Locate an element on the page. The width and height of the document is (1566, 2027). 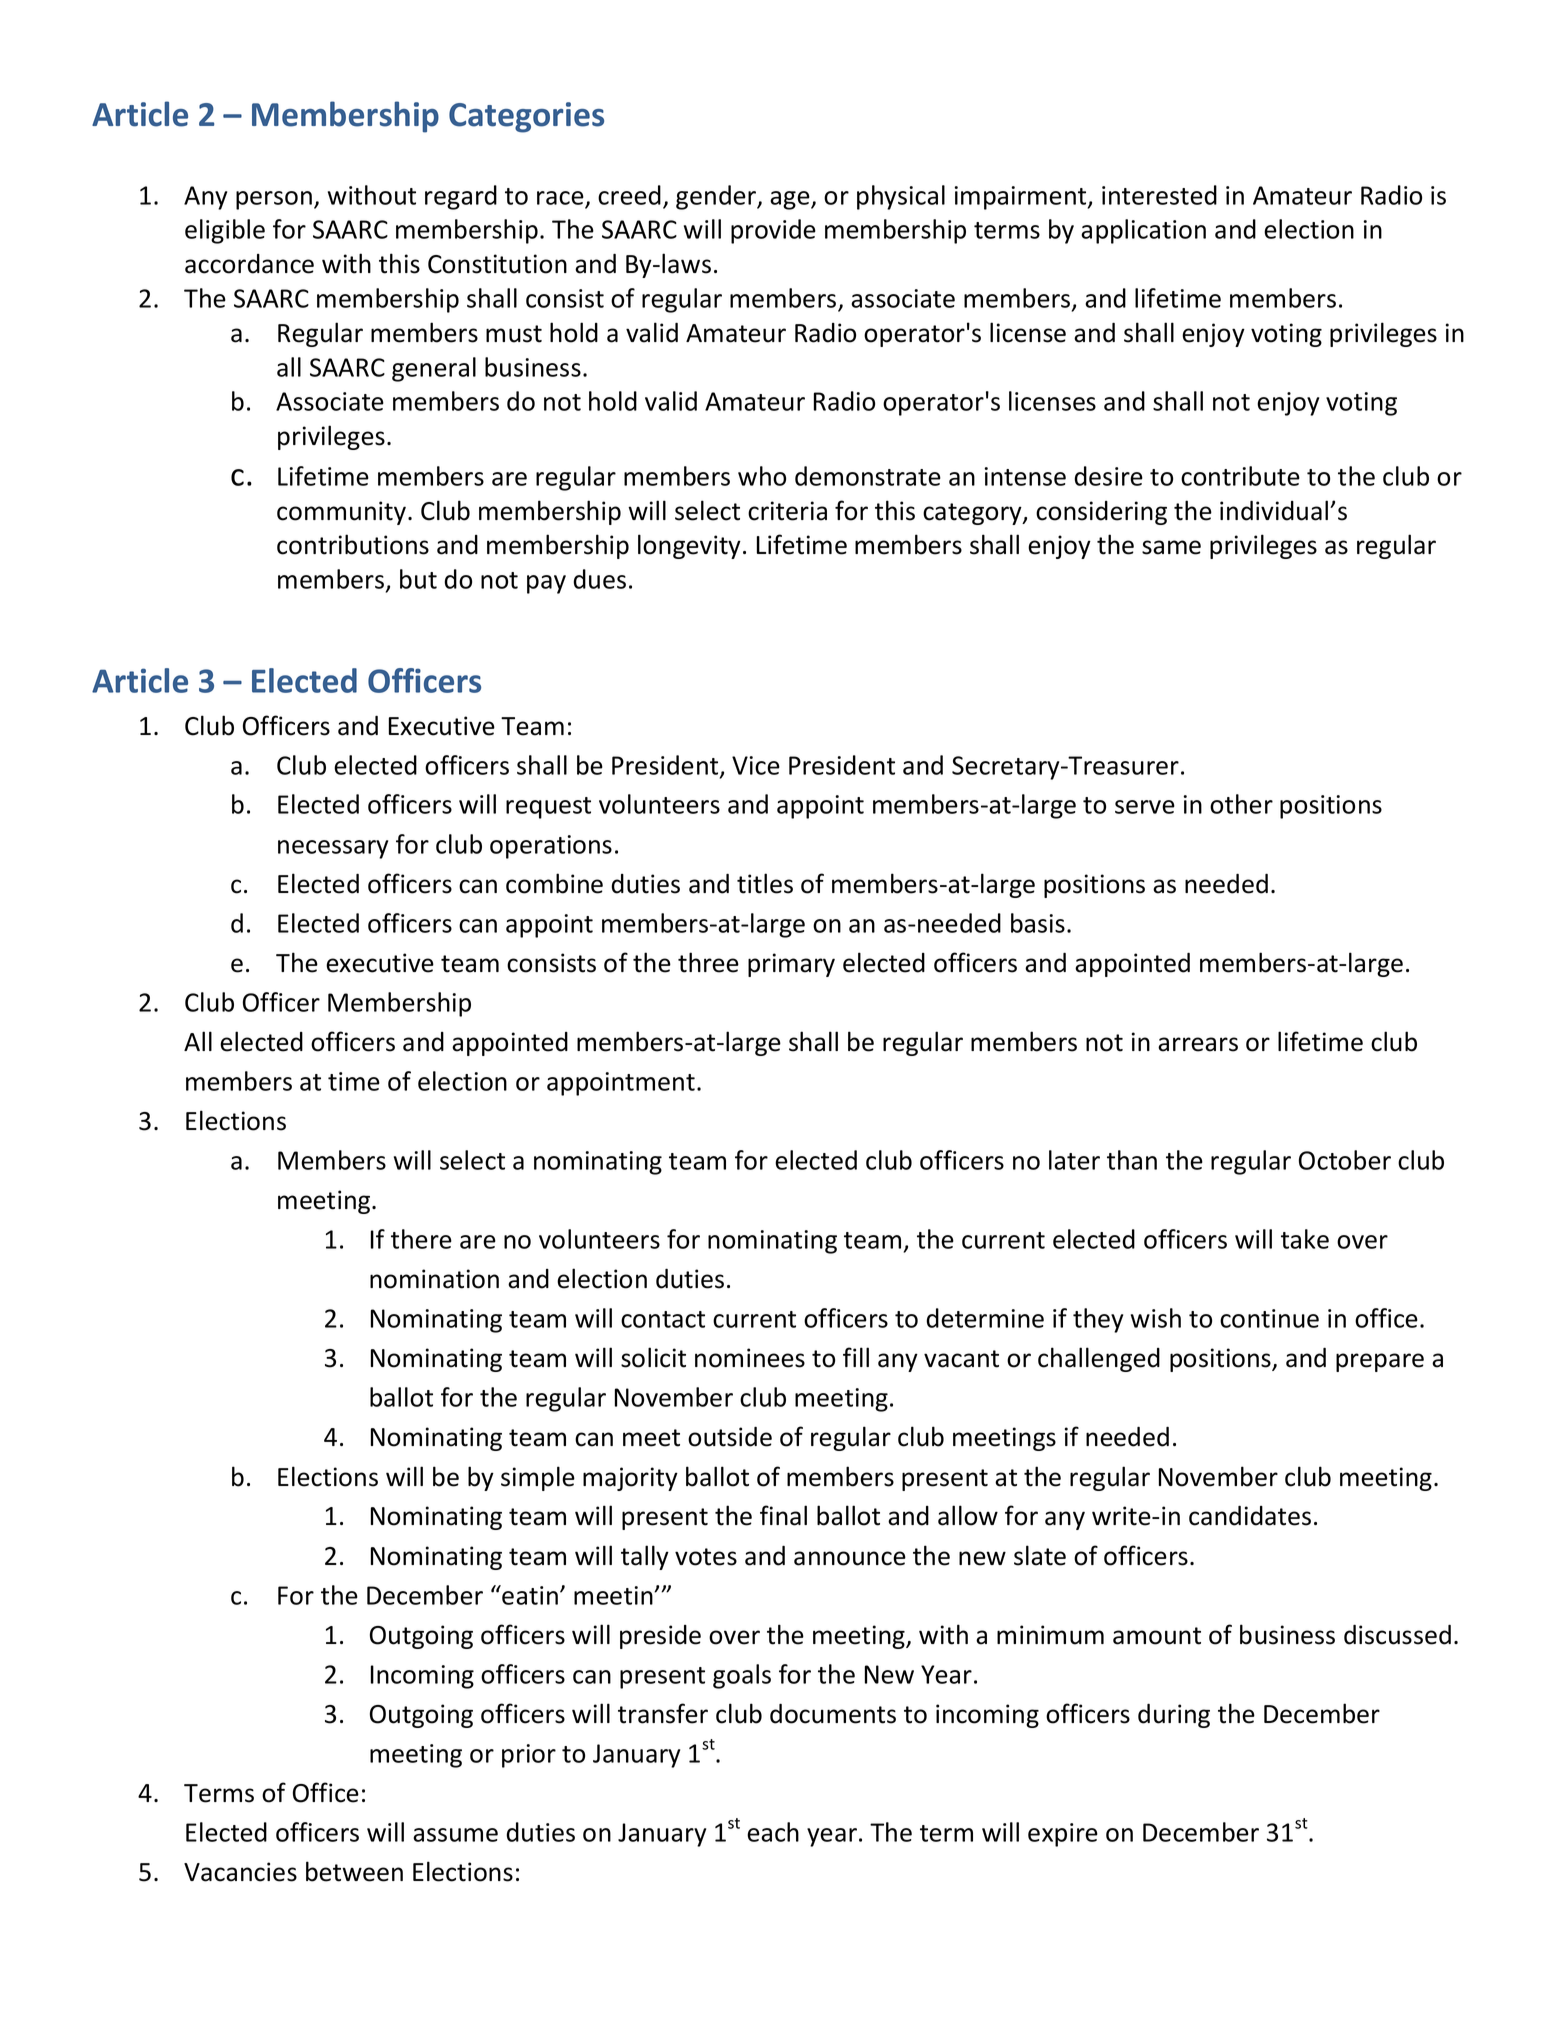
there is located at coordinates (421, 1239).
